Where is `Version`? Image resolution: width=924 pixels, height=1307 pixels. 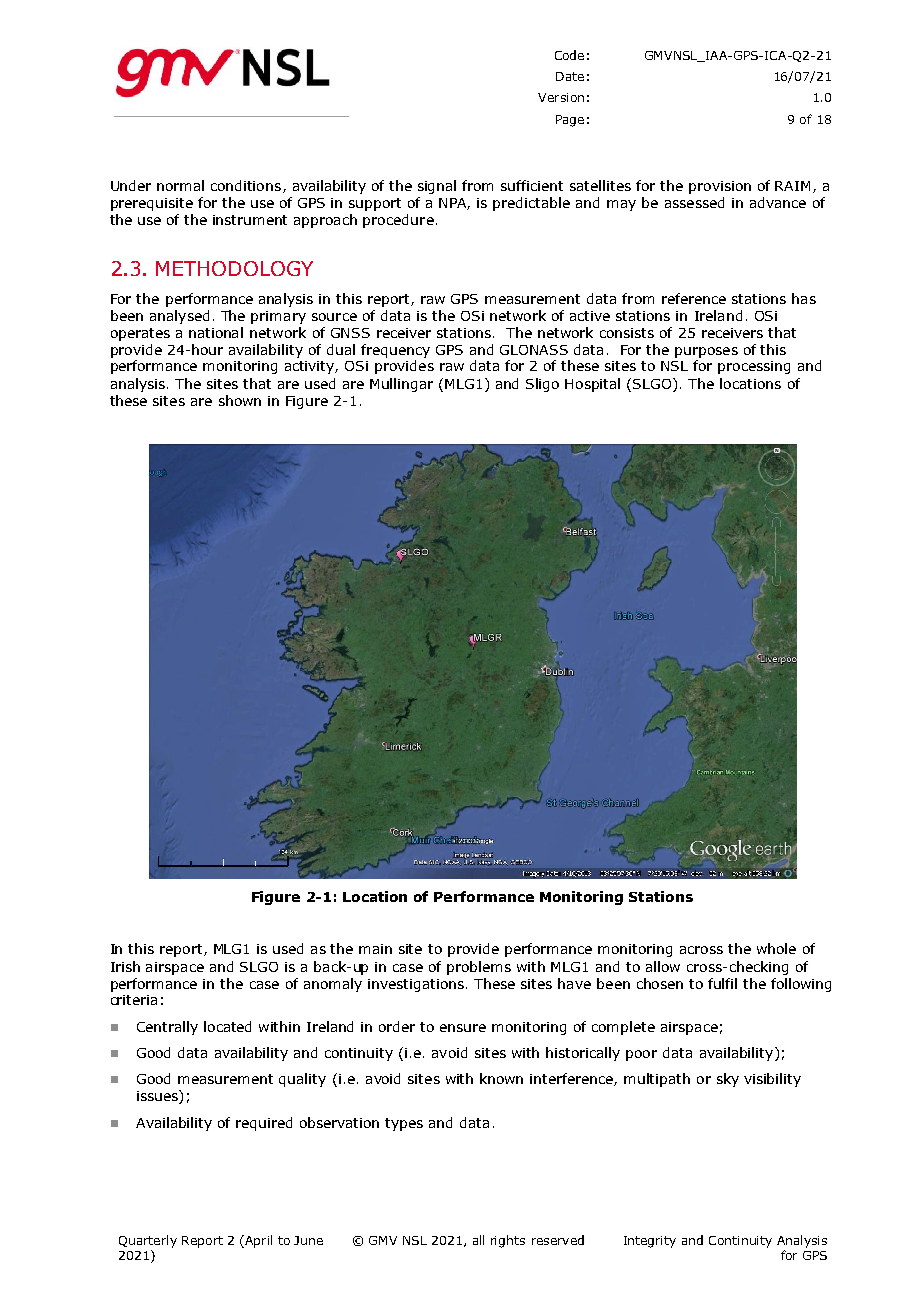
Version is located at coordinates (561, 97).
